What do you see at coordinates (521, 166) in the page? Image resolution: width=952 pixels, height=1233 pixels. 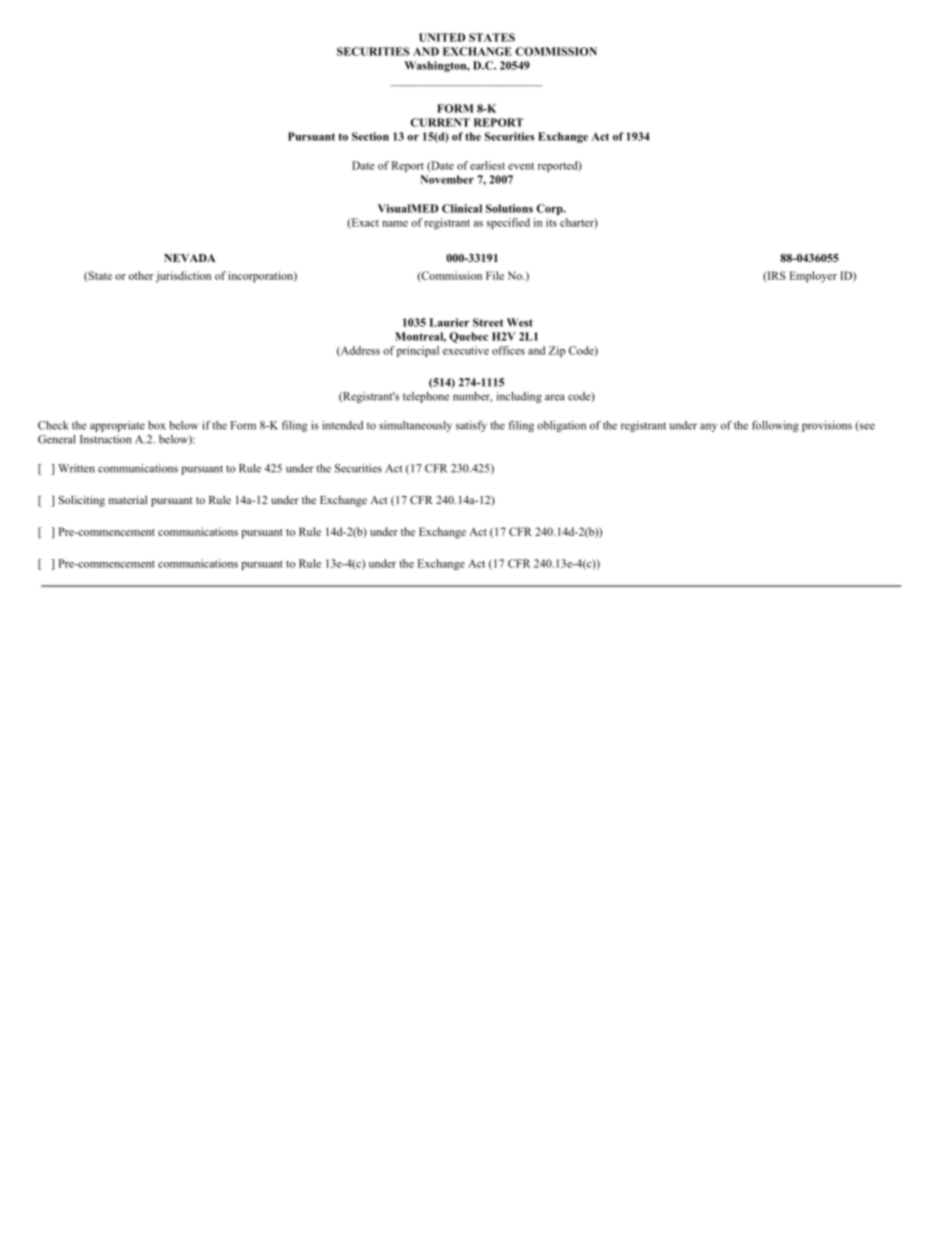 I see `event` at bounding box center [521, 166].
